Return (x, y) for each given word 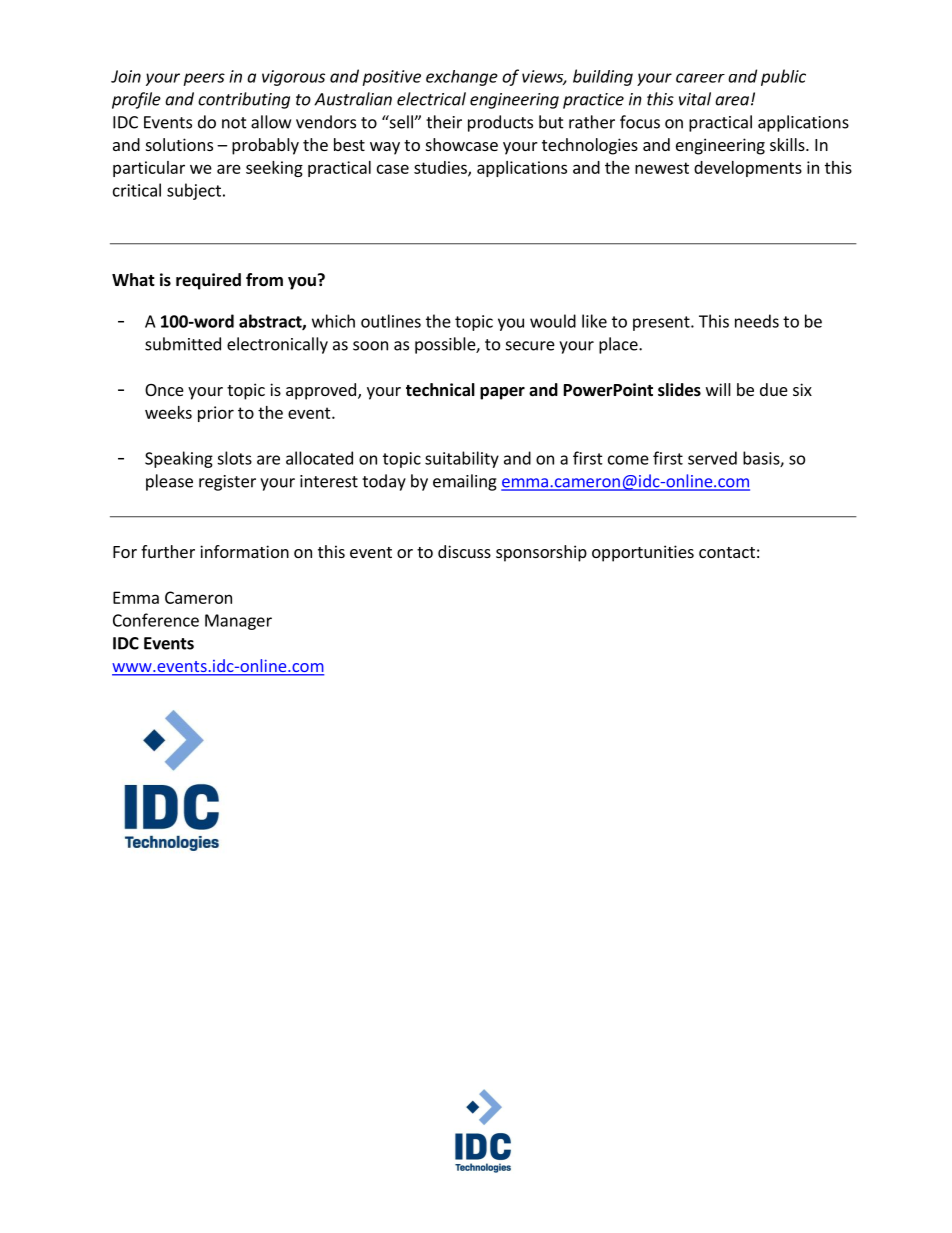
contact (727, 552)
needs (757, 321)
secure (530, 346)
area (732, 101)
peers (204, 79)
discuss (464, 551)
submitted (183, 344)
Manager (238, 622)
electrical (431, 99)
